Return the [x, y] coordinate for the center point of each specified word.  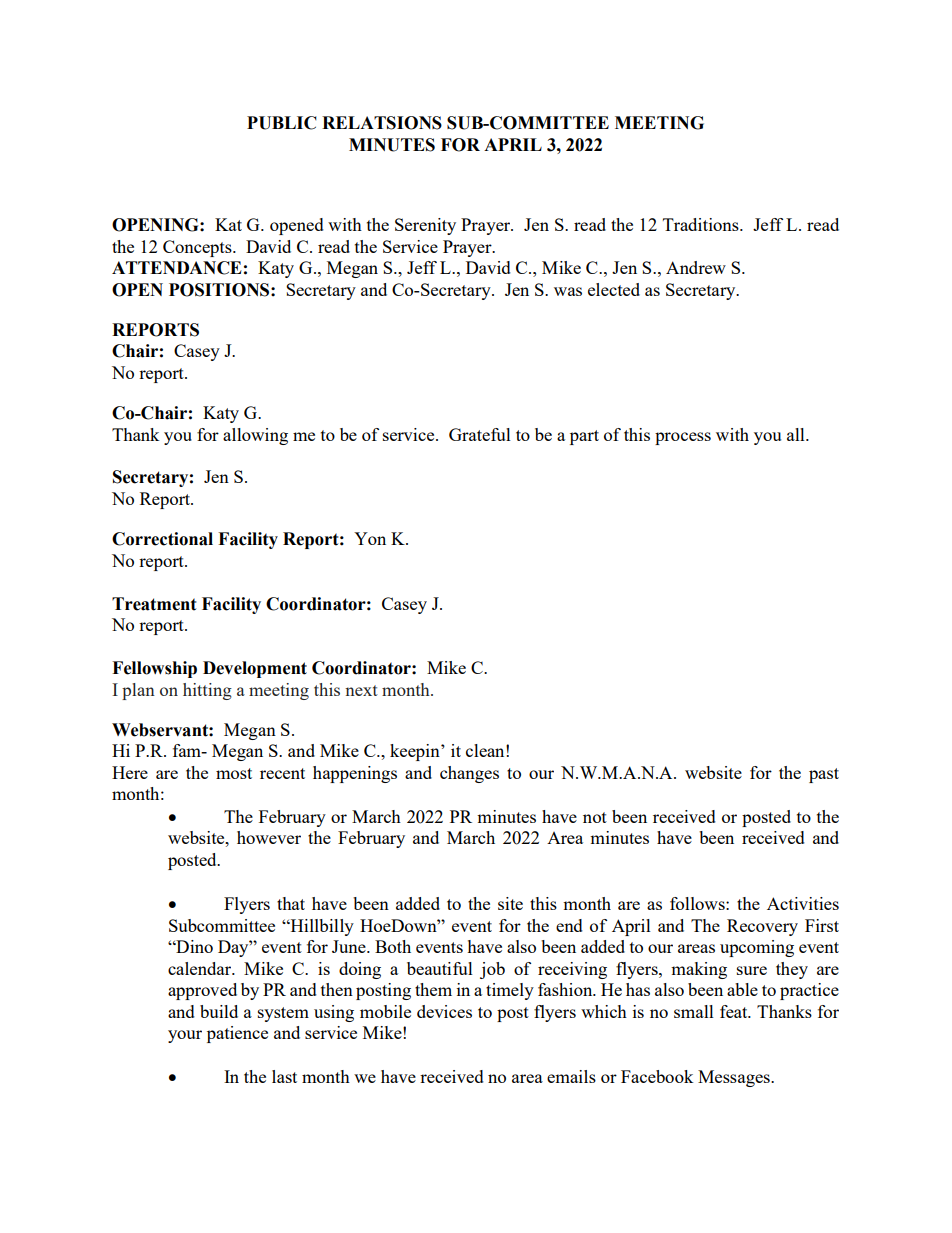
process [683, 438]
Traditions [702, 224]
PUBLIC [282, 123]
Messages [735, 1078]
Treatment [154, 604]
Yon [370, 538]
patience [237, 1034]
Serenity [425, 226]
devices [444, 1011]
